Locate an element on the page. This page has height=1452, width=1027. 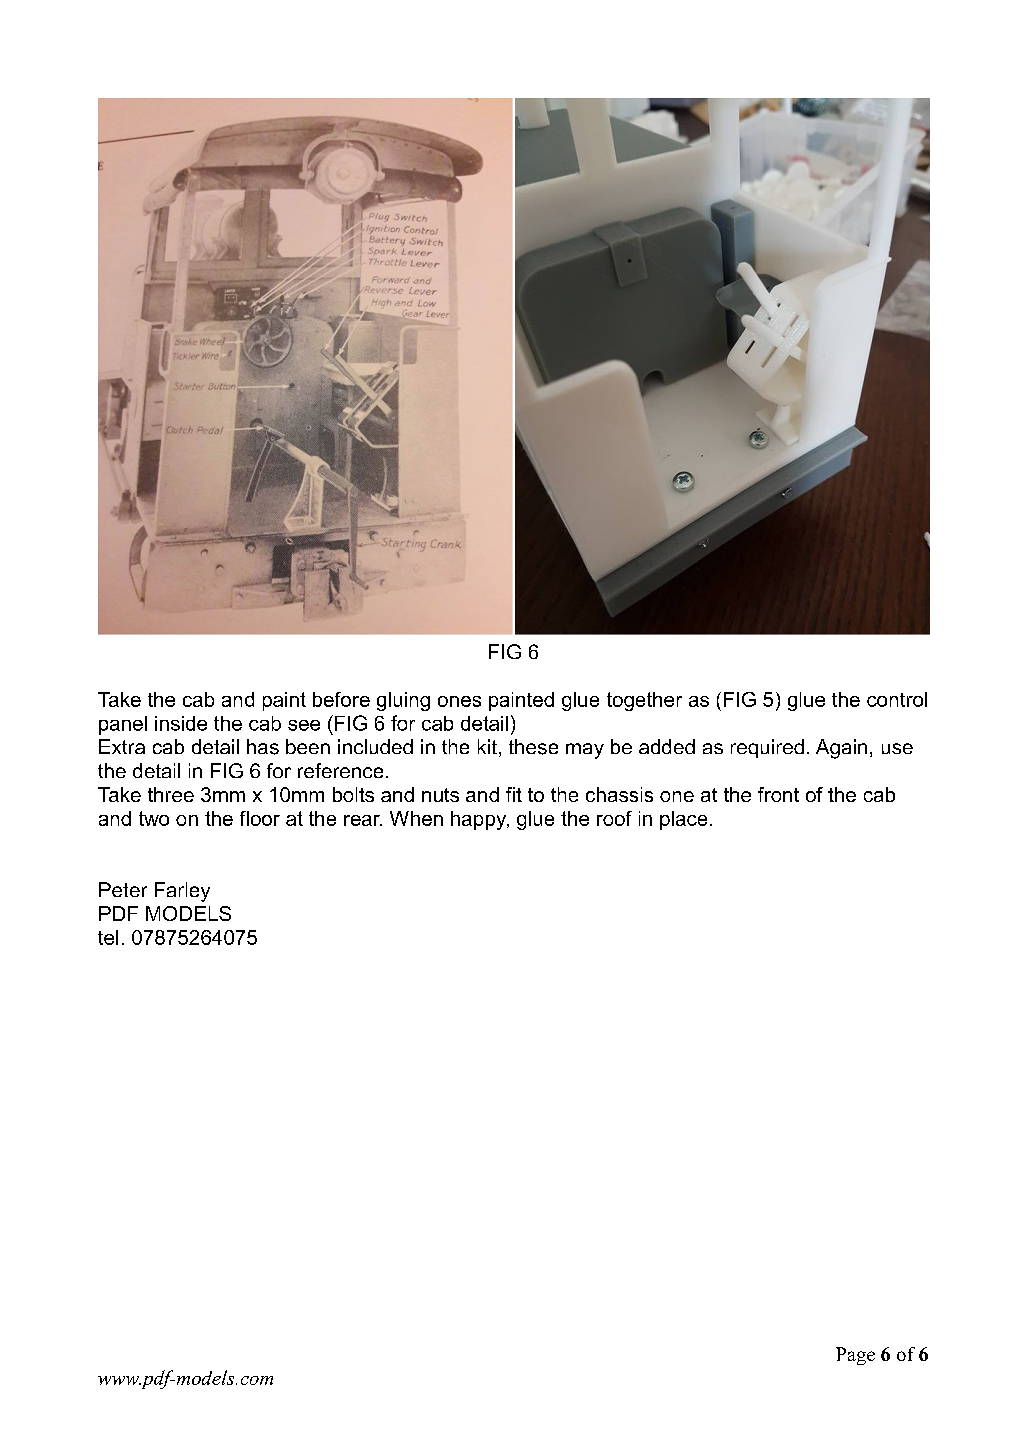
roof is located at coordinates (614, 818).
